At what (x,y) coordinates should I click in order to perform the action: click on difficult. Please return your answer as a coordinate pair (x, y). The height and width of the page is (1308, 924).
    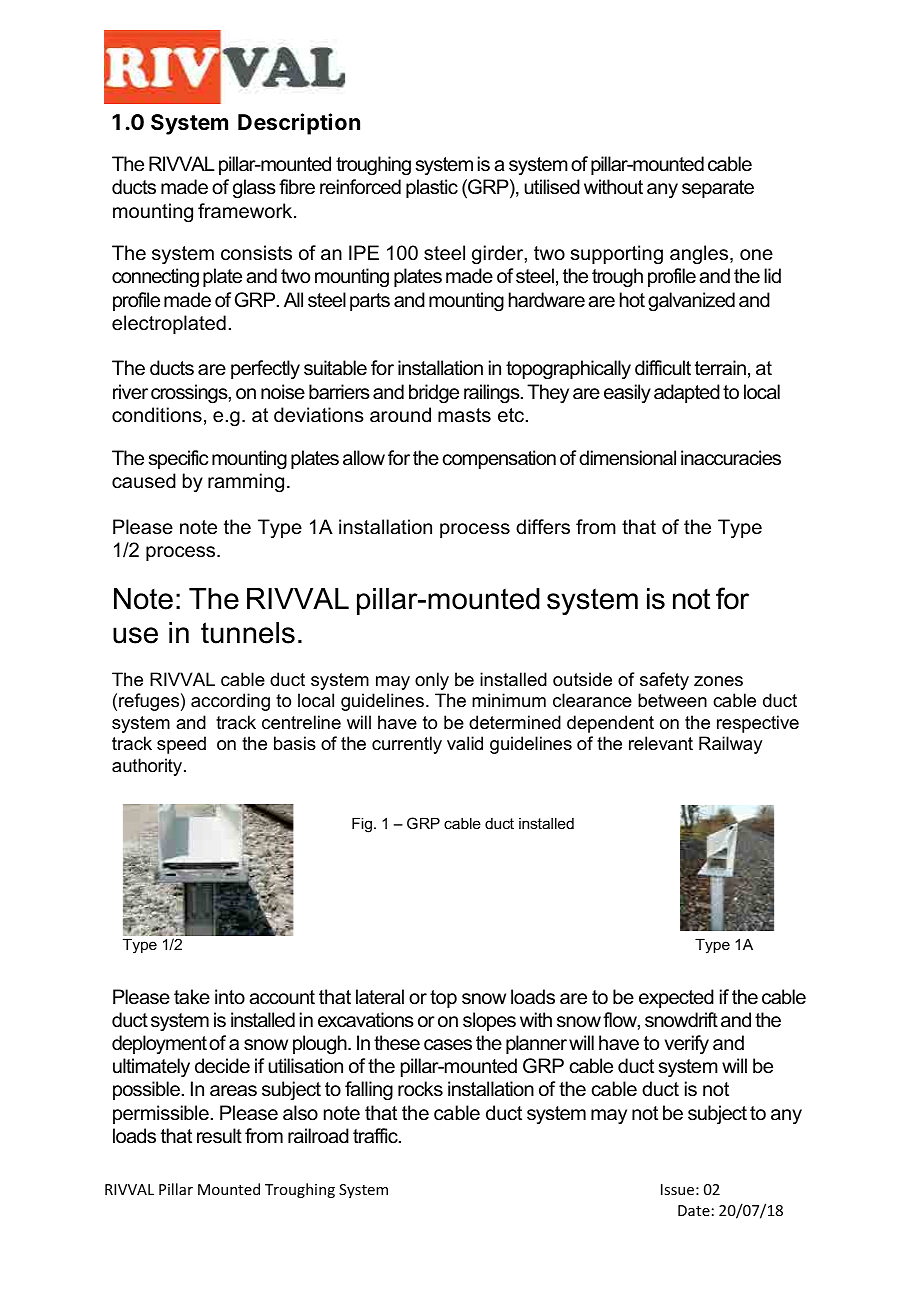
    Looking at the image, I should click on (663, 368).
